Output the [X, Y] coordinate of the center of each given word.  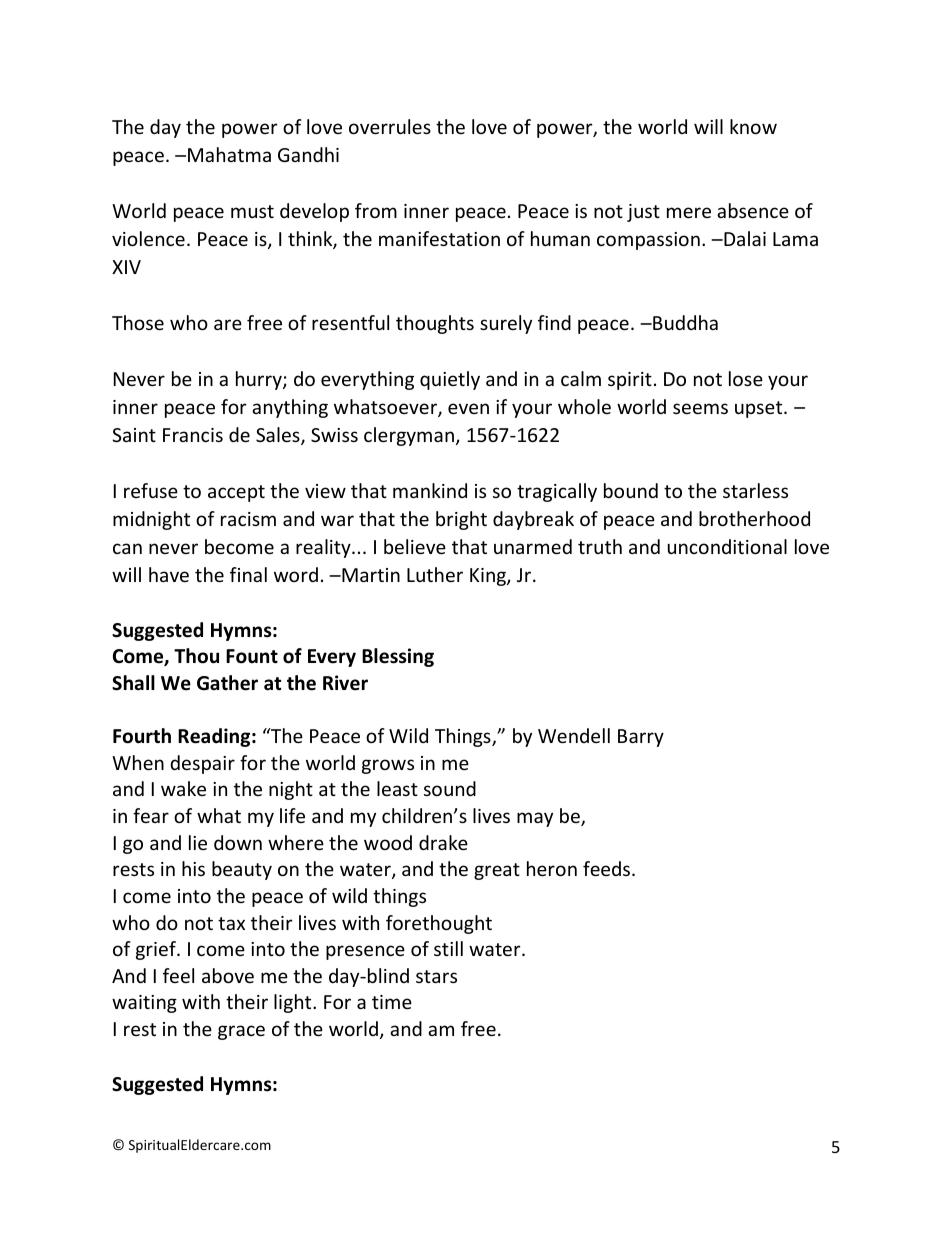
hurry [260, 380]
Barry [641, 738]
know [753, 126]
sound [450, 788]
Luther [435, 574]
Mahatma [229, 154]
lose [746, 378]
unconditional [727, 546]
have [169, 574]
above [228, 975]
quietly [450, 380]
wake [183, 788]
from [376, 210]
